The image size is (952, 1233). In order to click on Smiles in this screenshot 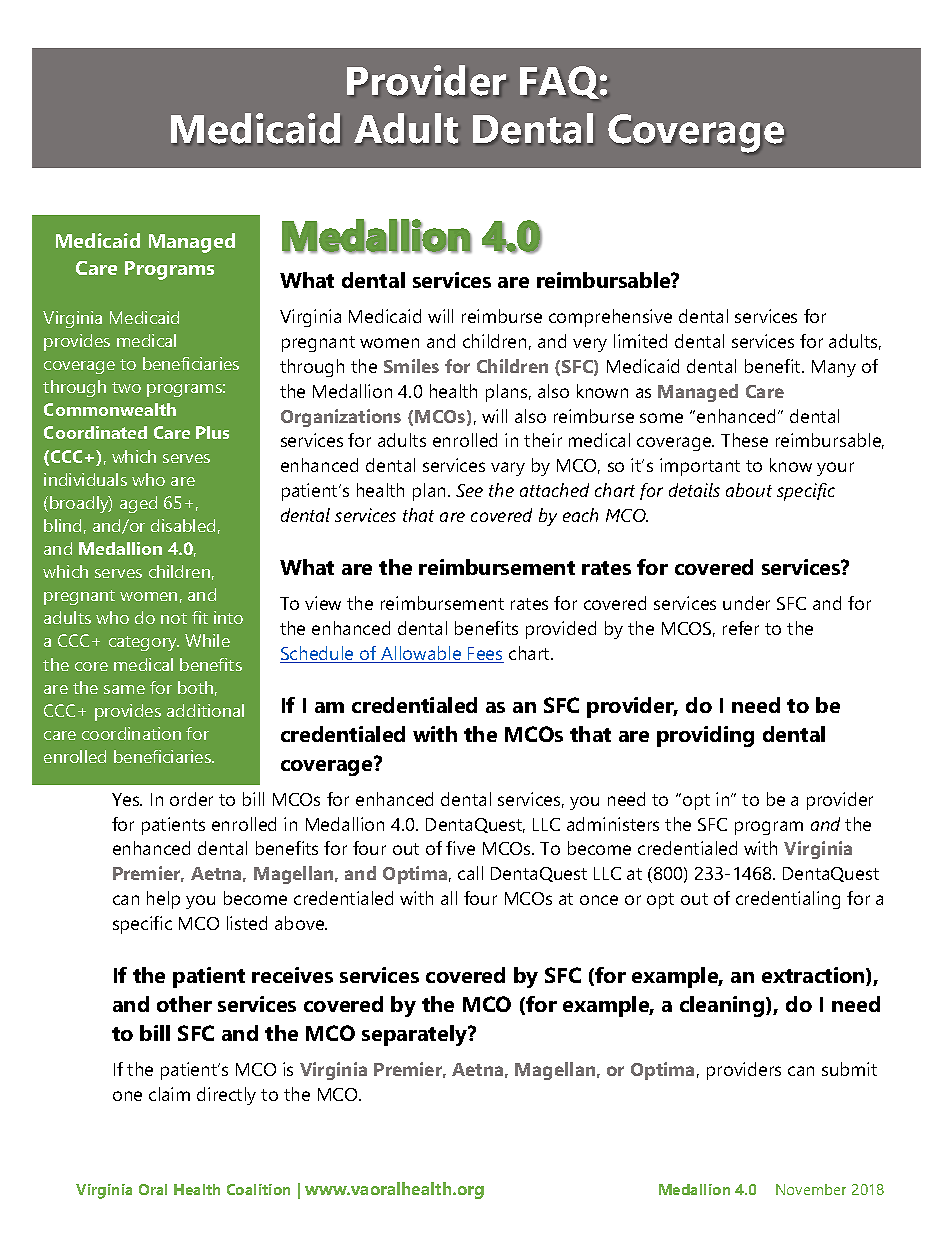, I will do `click(411, 366)`.
